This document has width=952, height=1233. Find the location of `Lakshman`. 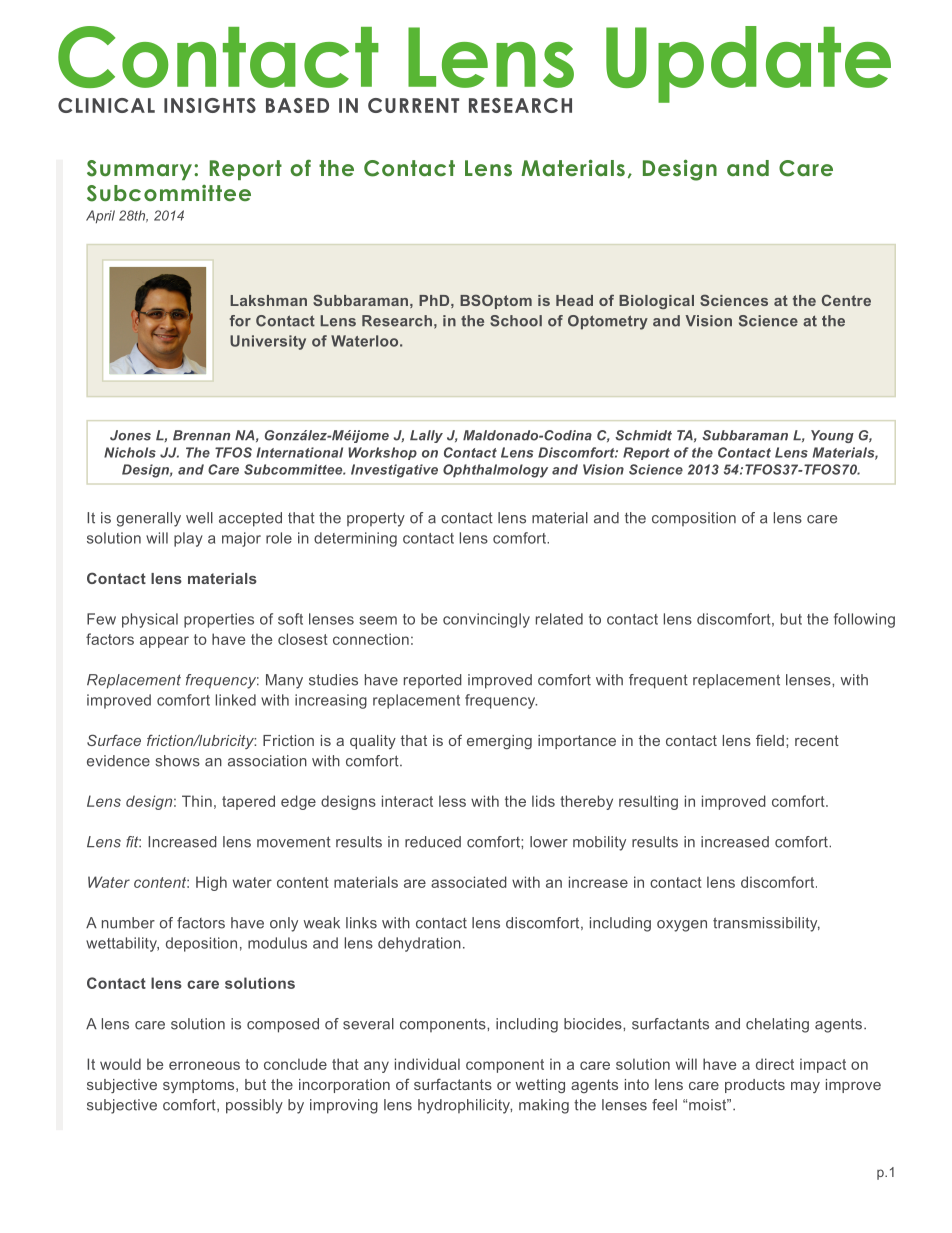

Lakshman is located at coordinates (268, 300).
